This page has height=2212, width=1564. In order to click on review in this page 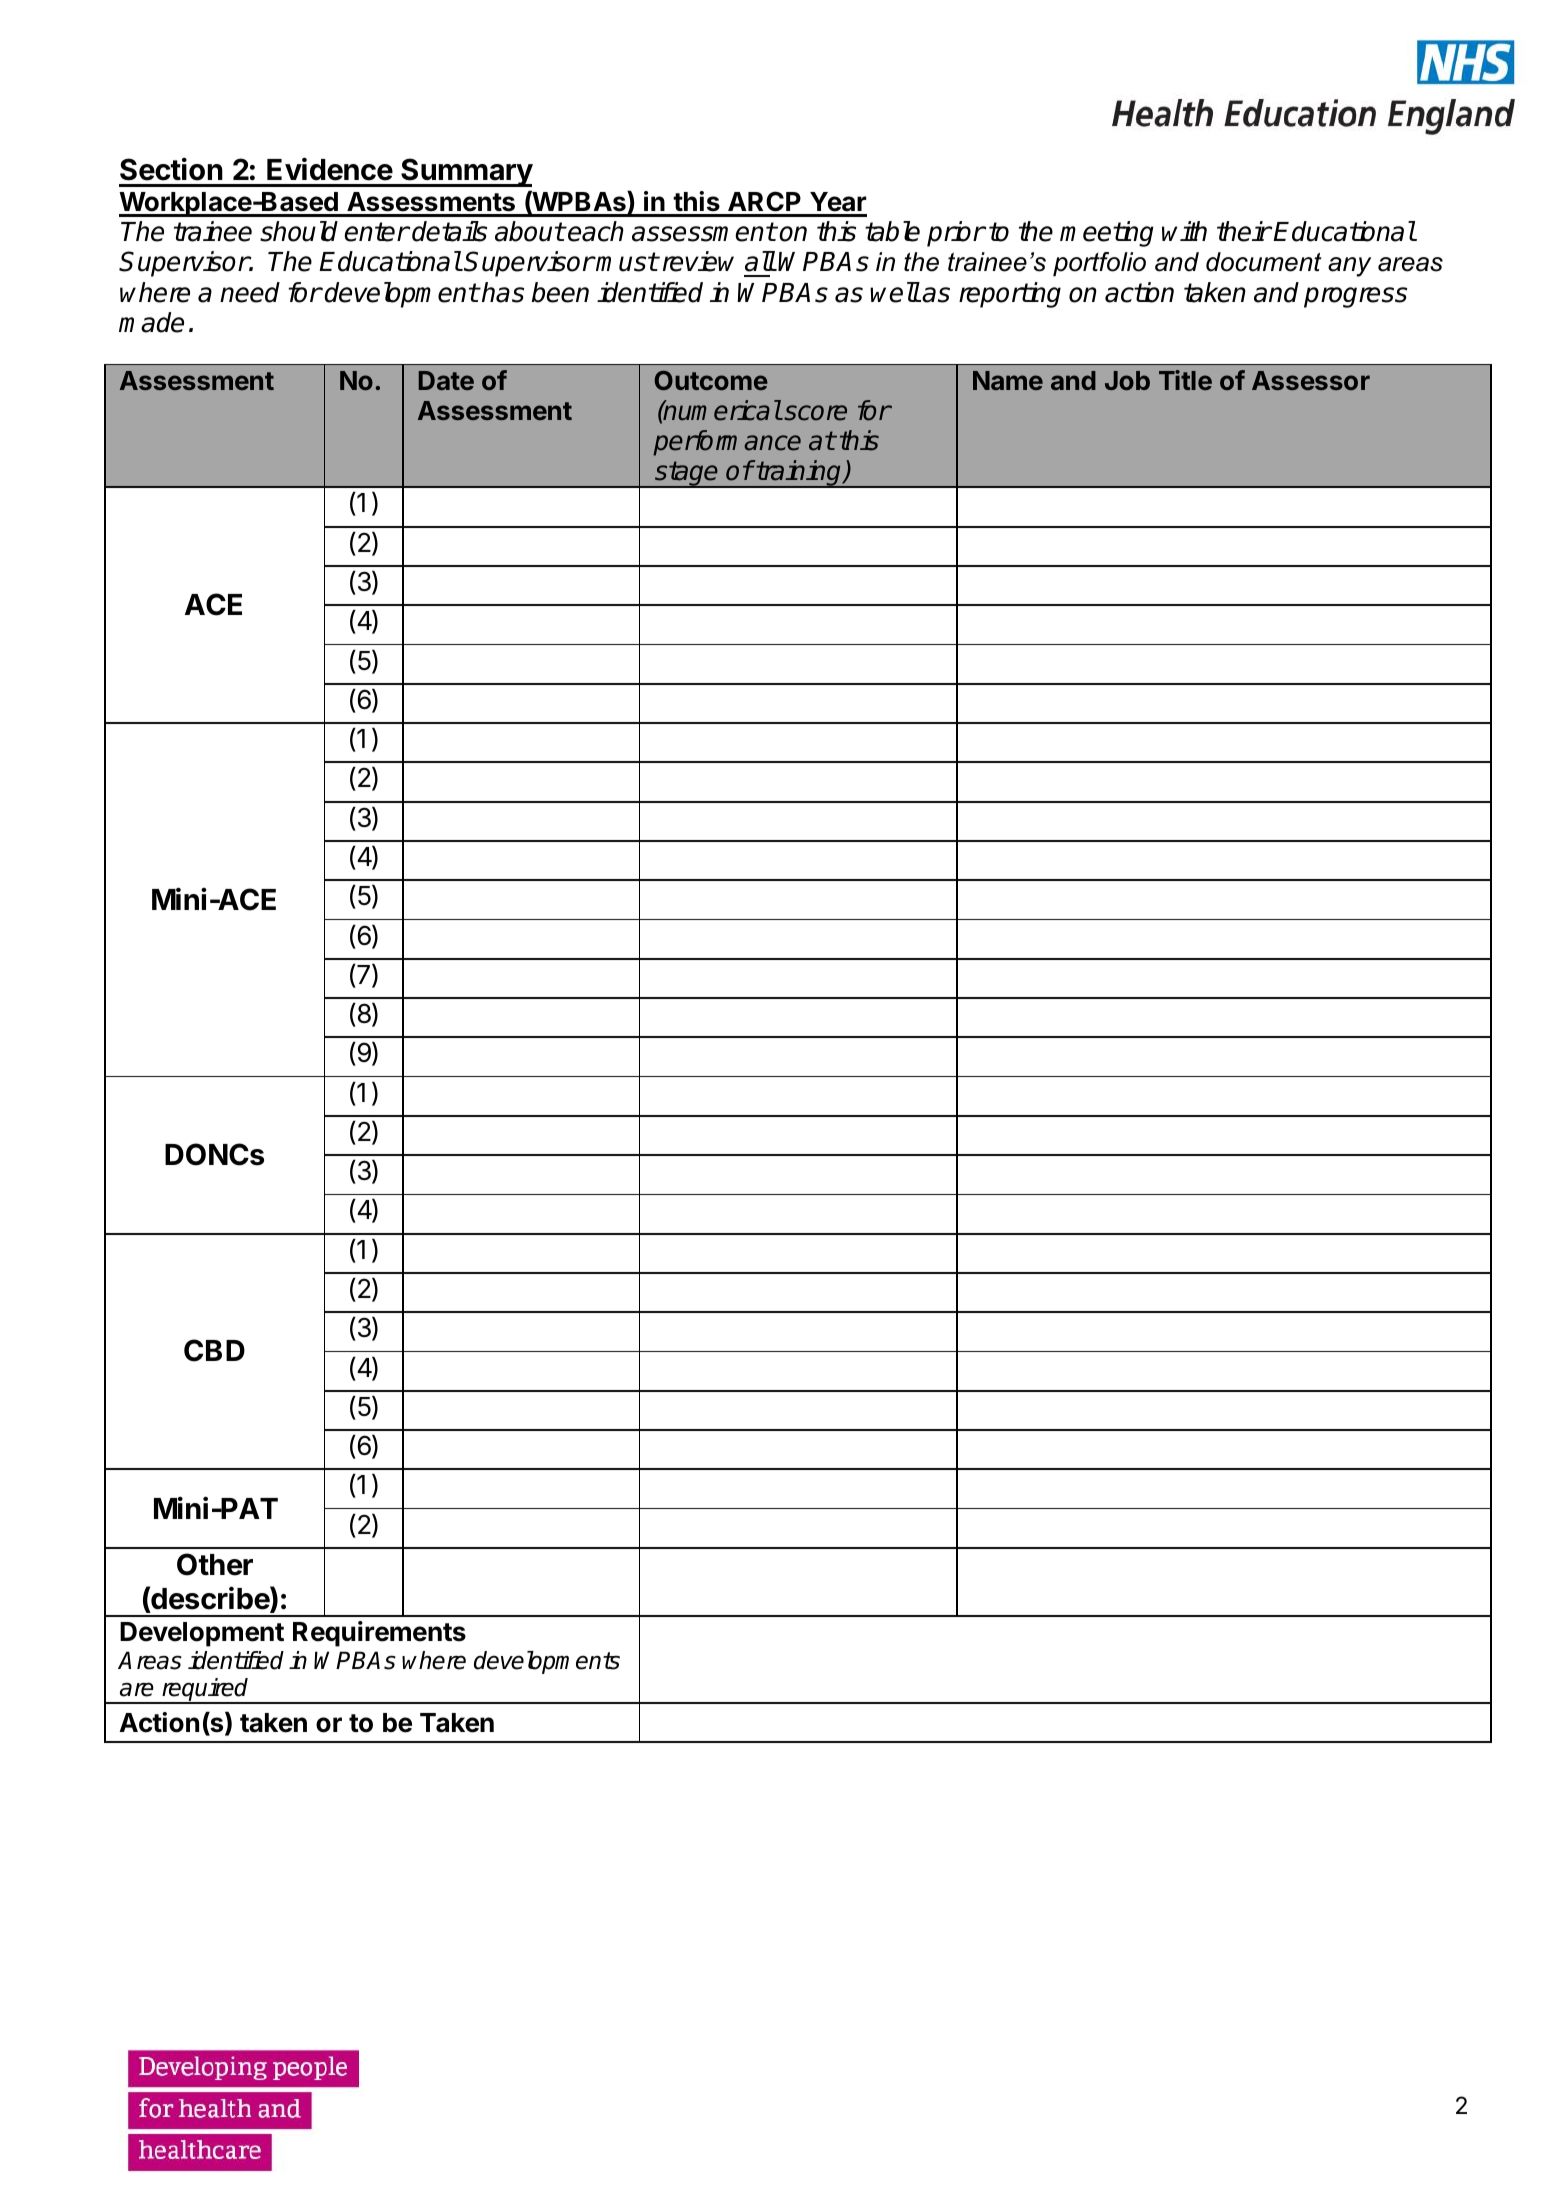, I will do `click(698, 261)`.
